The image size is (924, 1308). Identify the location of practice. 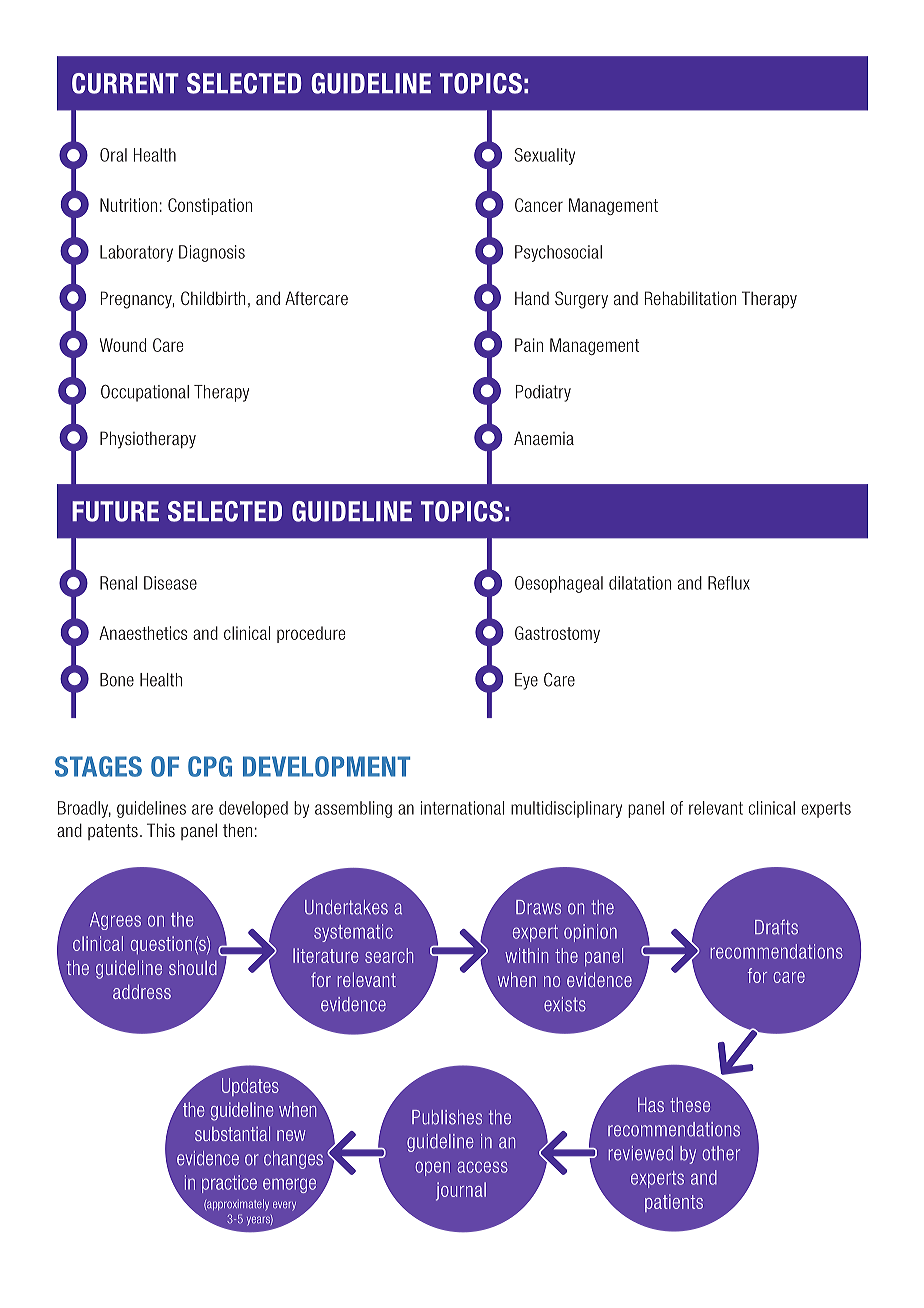
(229, 1184).
